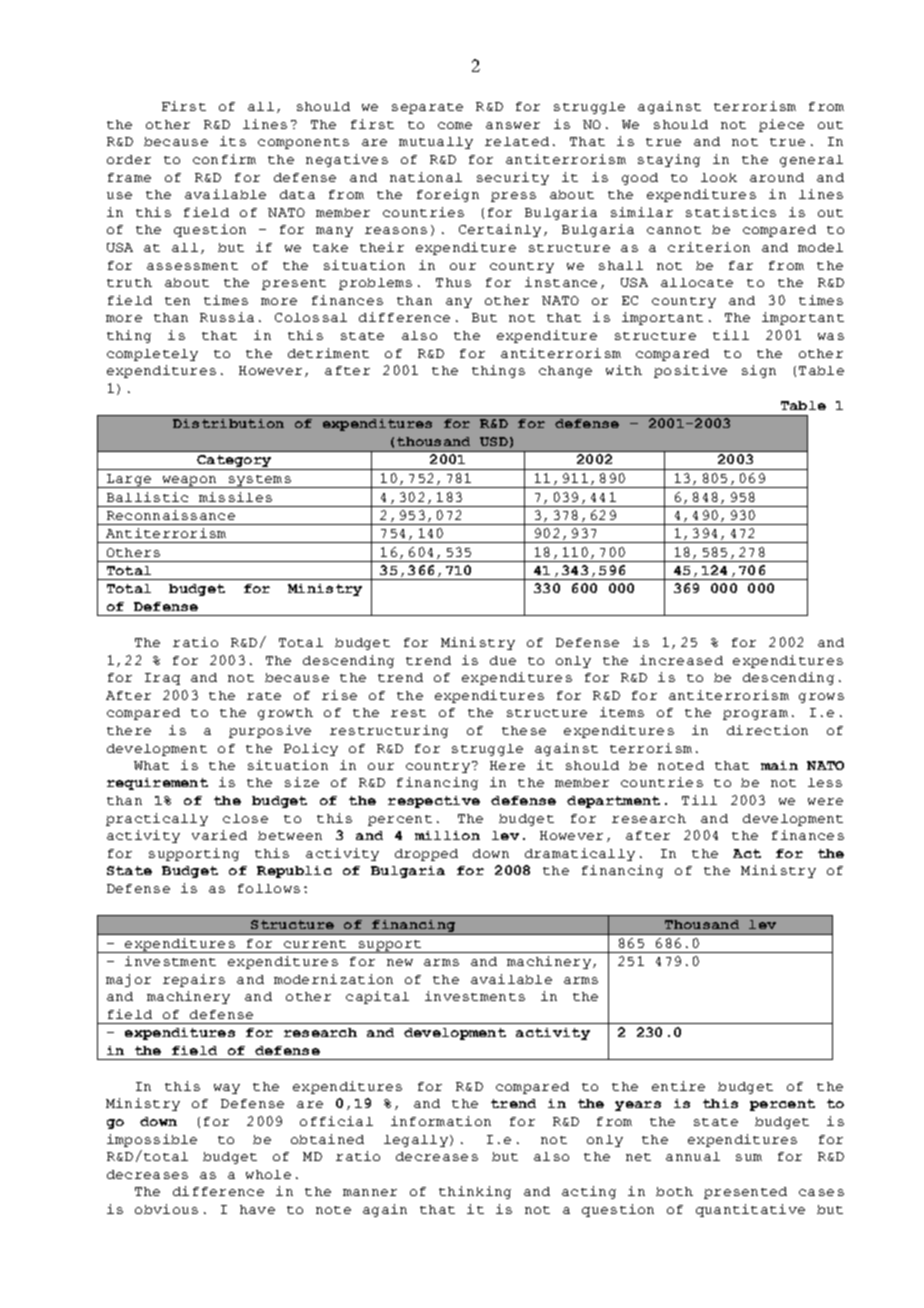  What do you see at coordinates (719, 177) in the screenshot?
I see `look` at bounding box center [719, 177].
